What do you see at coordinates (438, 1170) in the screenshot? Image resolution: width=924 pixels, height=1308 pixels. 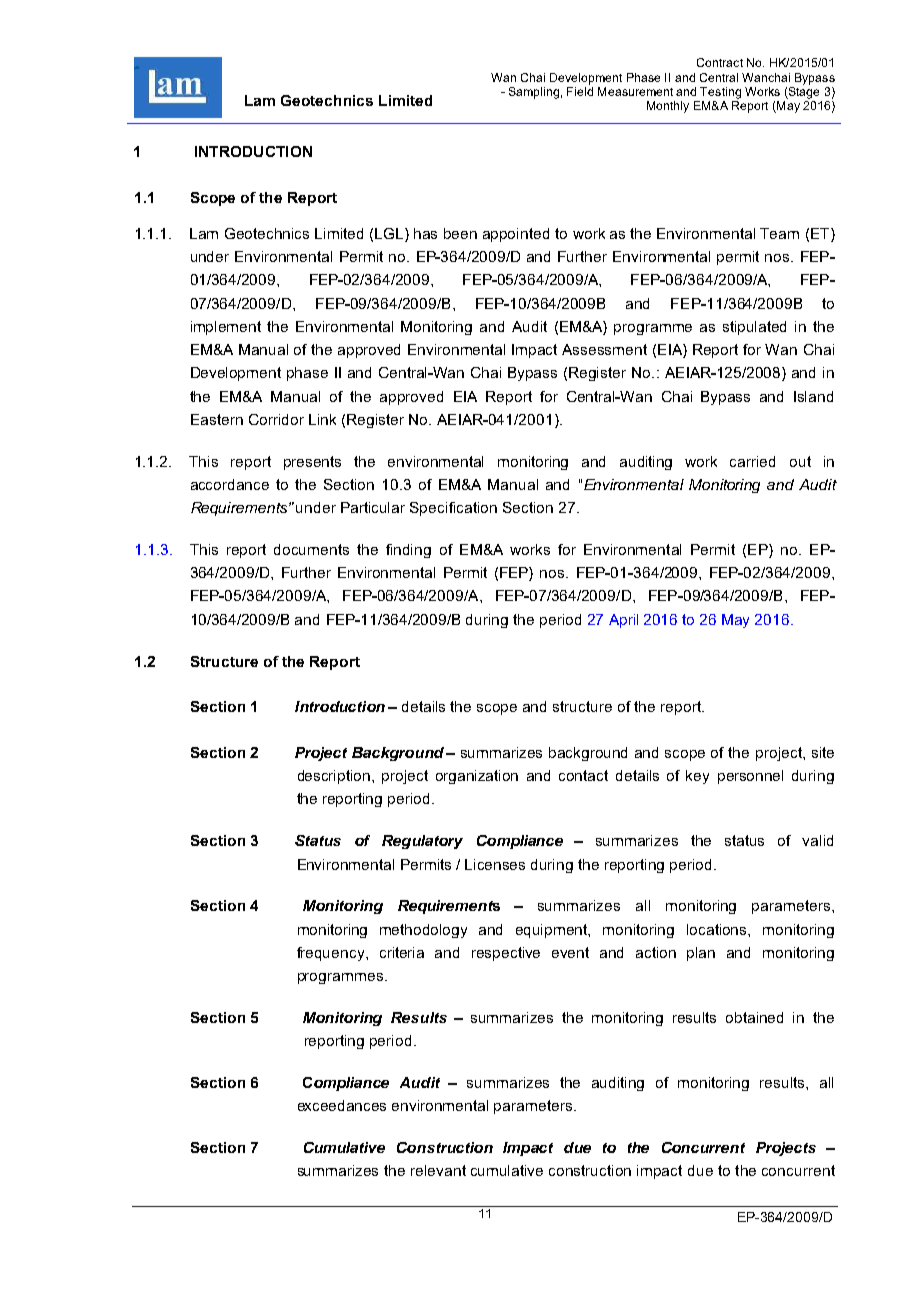 I see `relevant` at bounding box center [438, 1170].
